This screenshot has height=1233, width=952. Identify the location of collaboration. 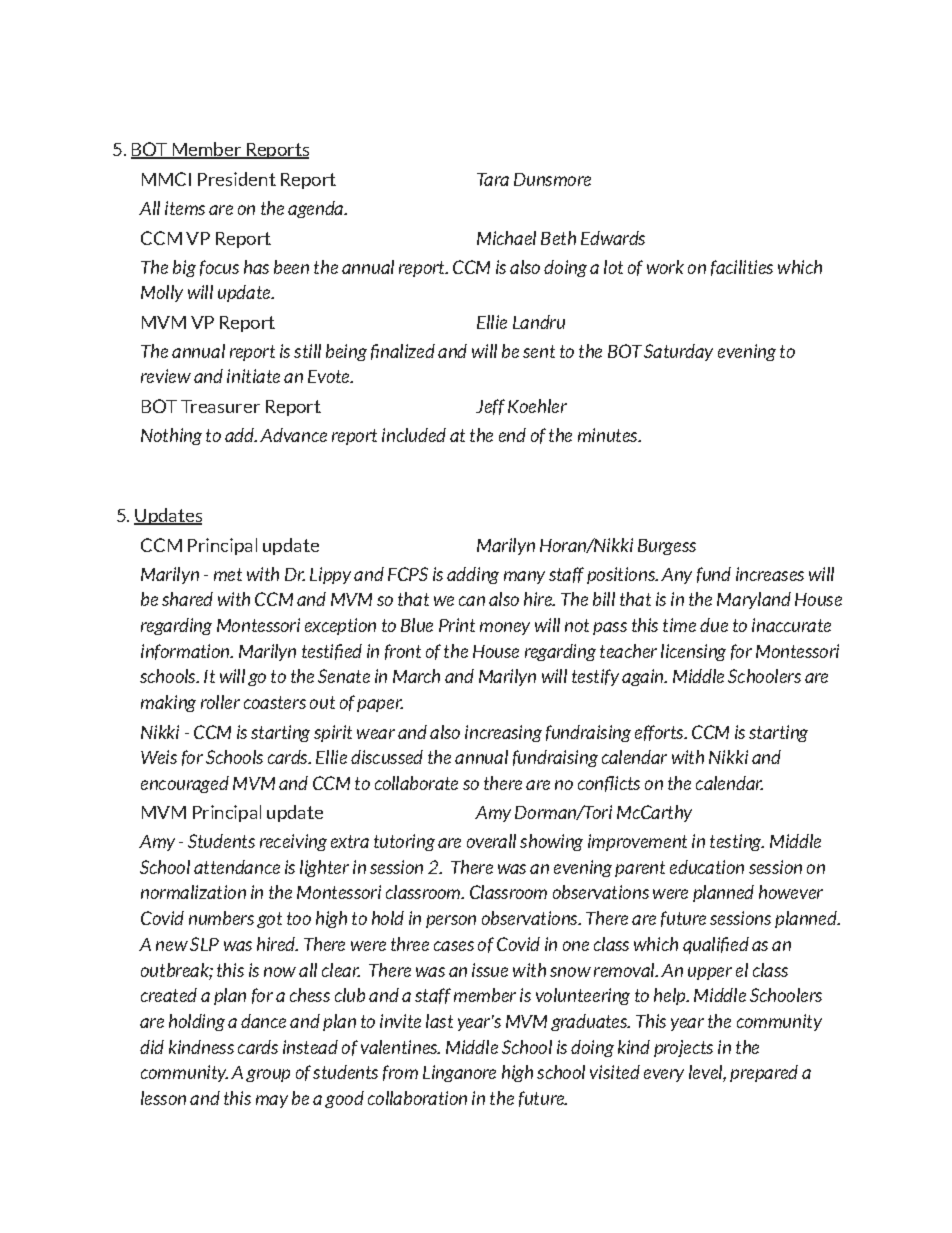
(417, 1098).
